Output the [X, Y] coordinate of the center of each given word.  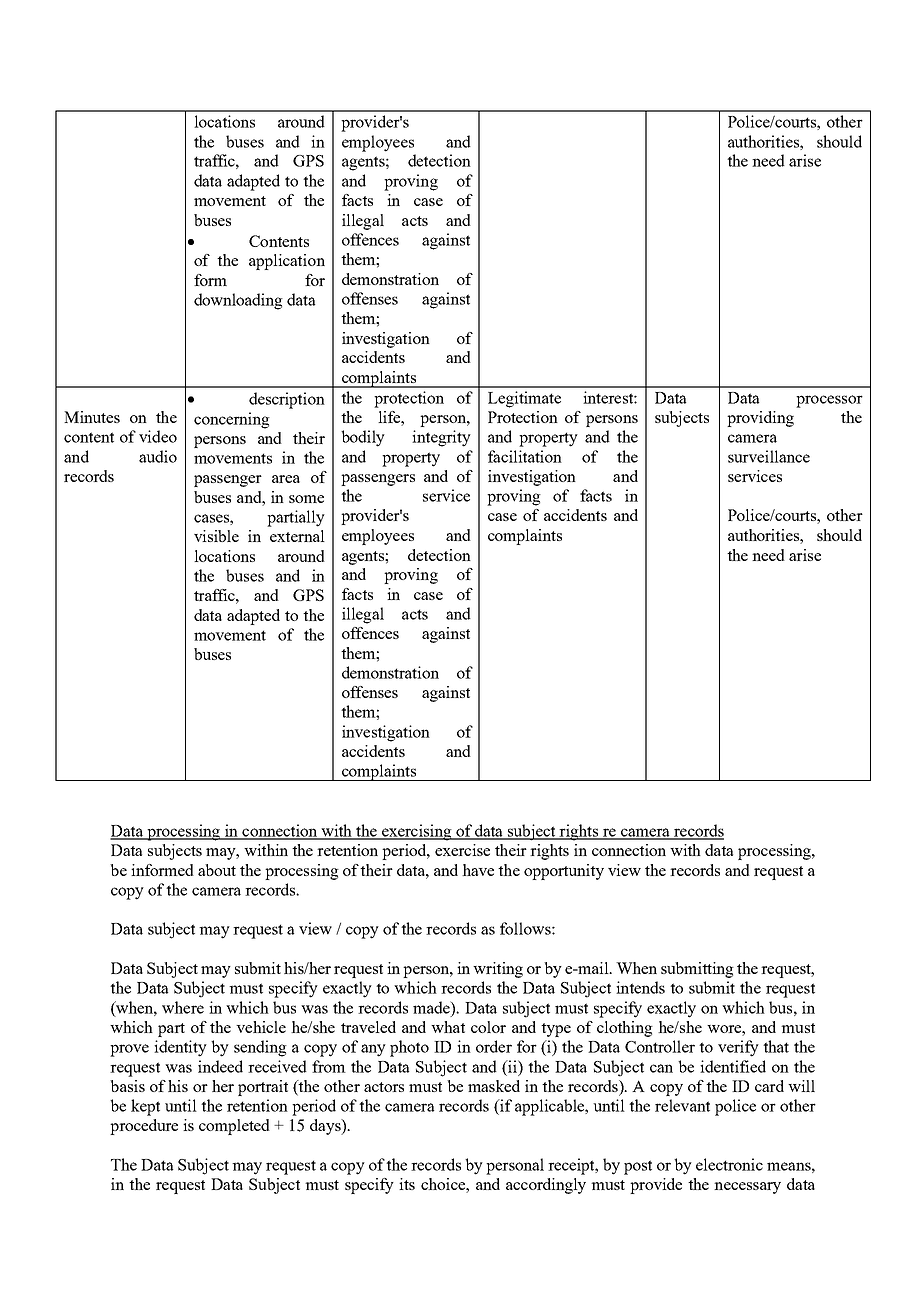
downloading [238, 301]
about [217, 870]
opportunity [564, 872]
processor [829, 401]
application [287, 262]
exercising [416, 832]
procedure [144, 1127]
